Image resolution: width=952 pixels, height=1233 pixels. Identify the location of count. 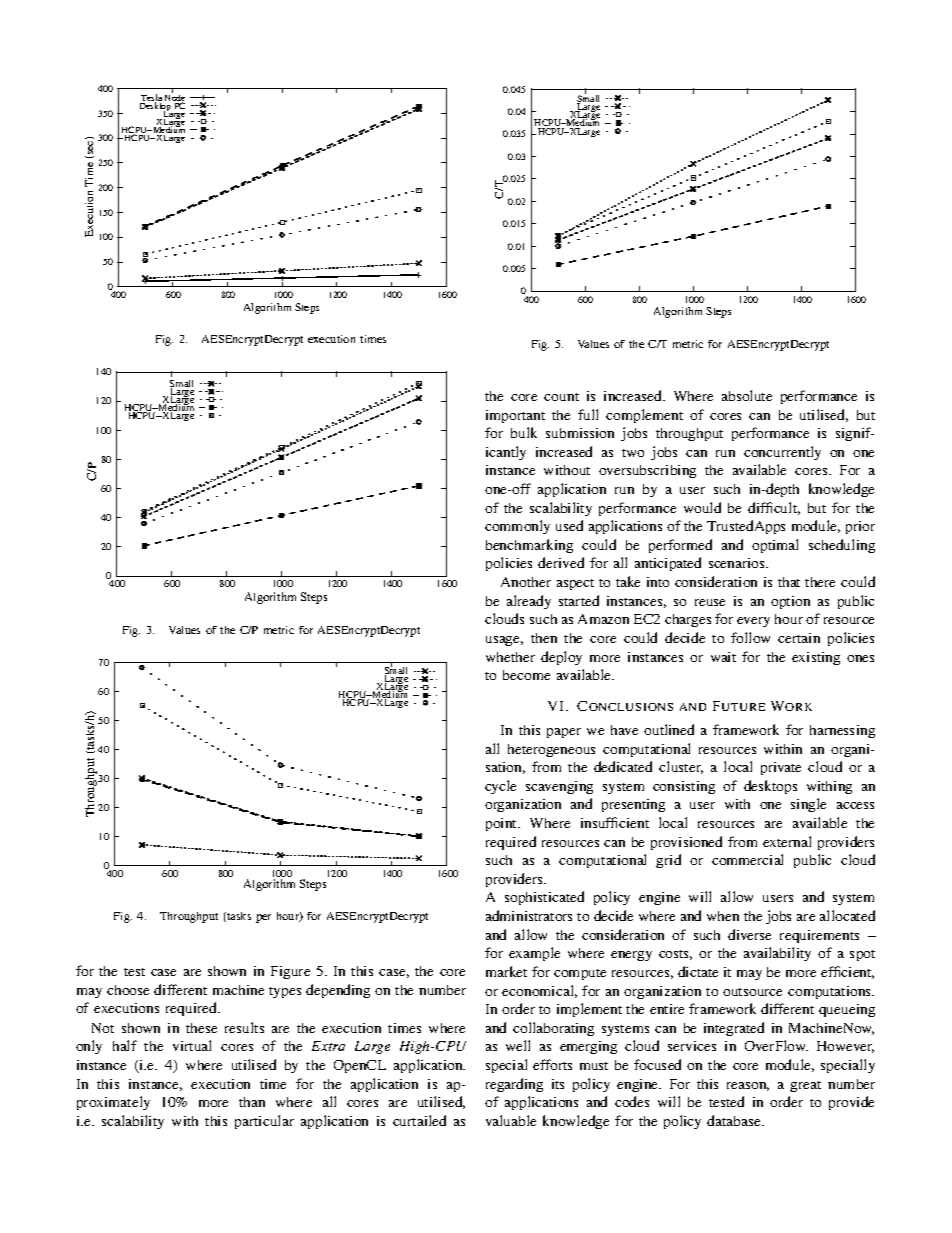
(561, 397).
